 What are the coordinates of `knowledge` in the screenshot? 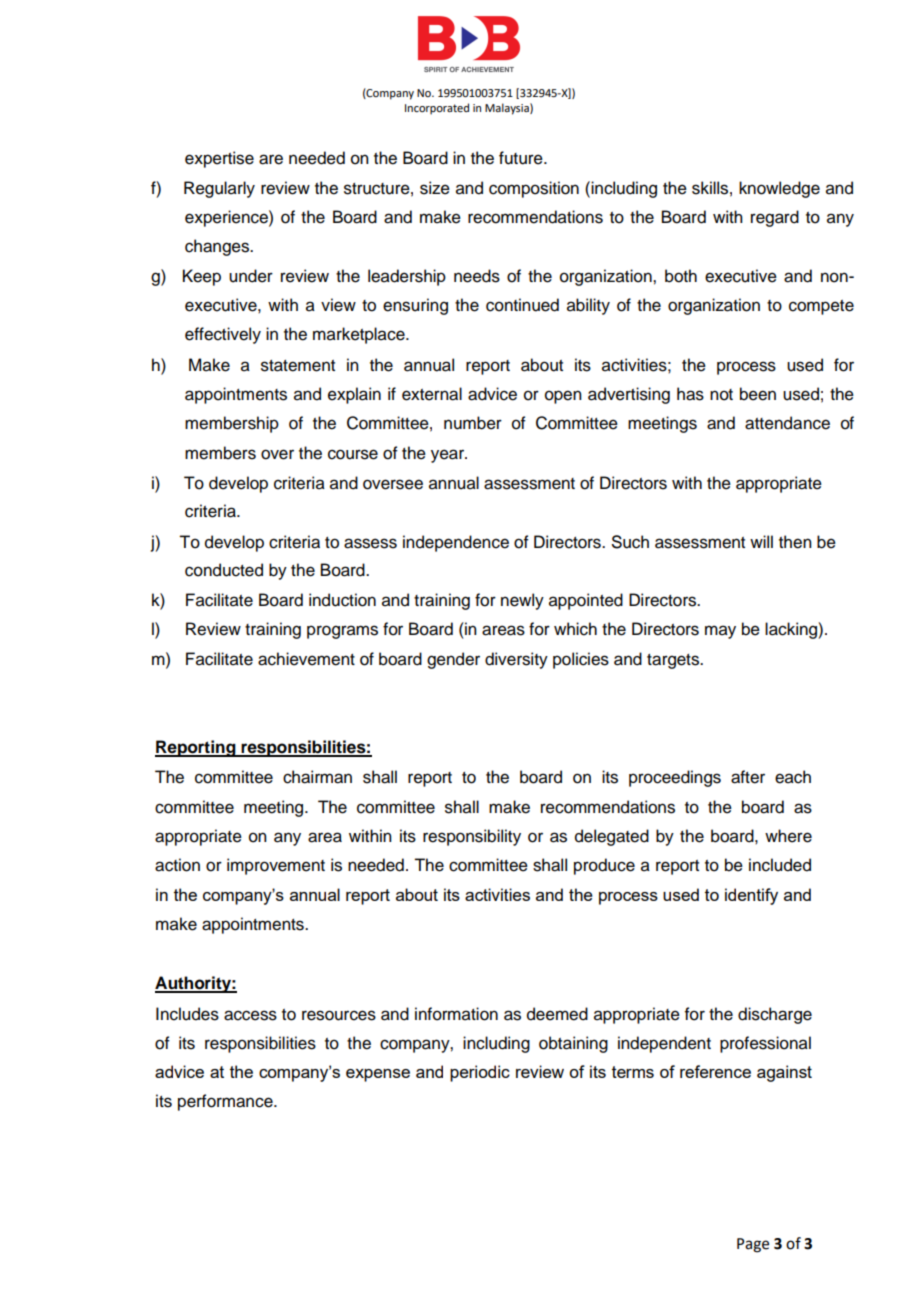 It's located at (779, 189).
